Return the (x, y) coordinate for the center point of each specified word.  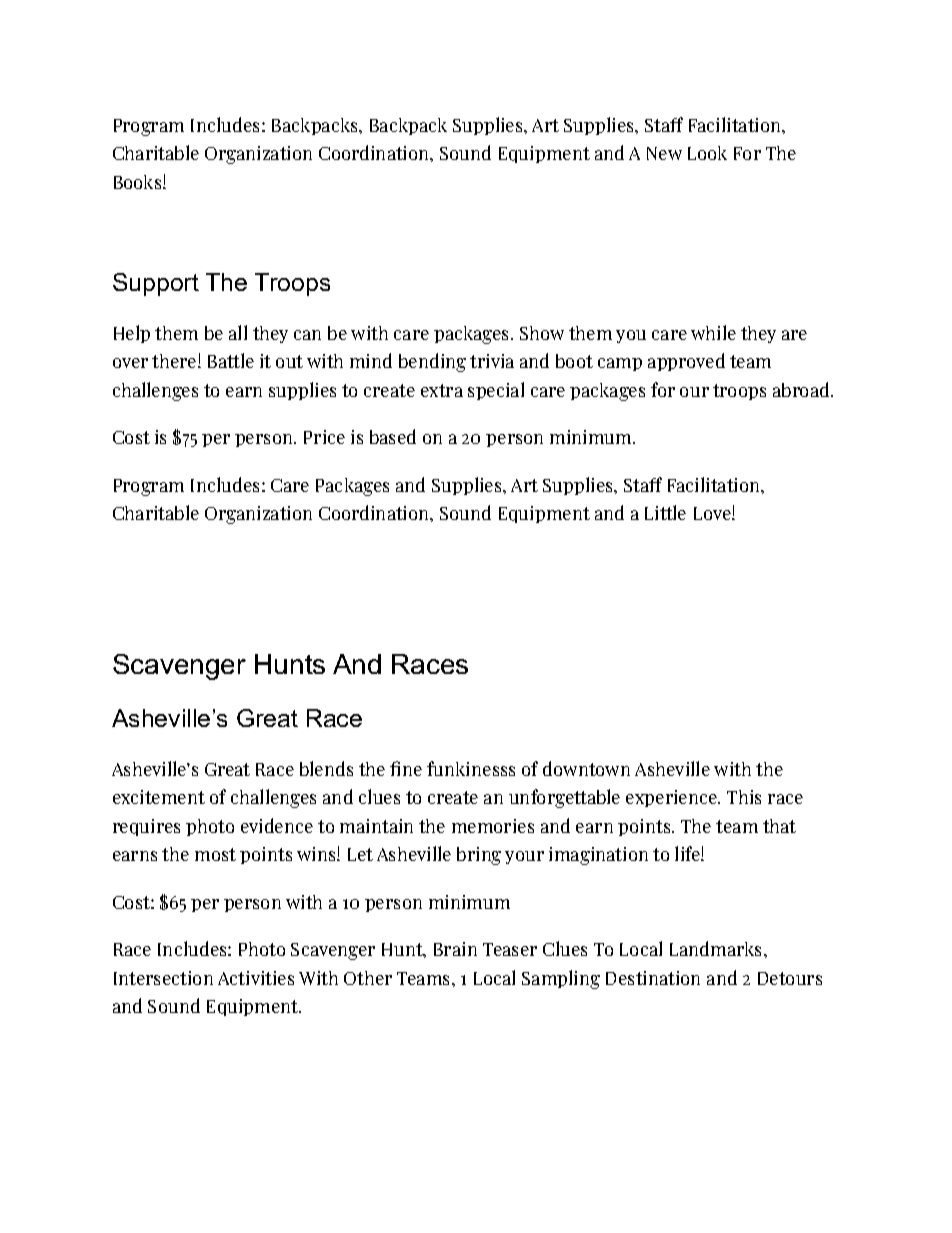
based (393, 436)
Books (139, 182)
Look (707, 153)
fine (406, 768)
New (664, 153)
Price (324, 437)
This (744, 797)
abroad (802, 389)
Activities (256, 978)
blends (326, 768)
